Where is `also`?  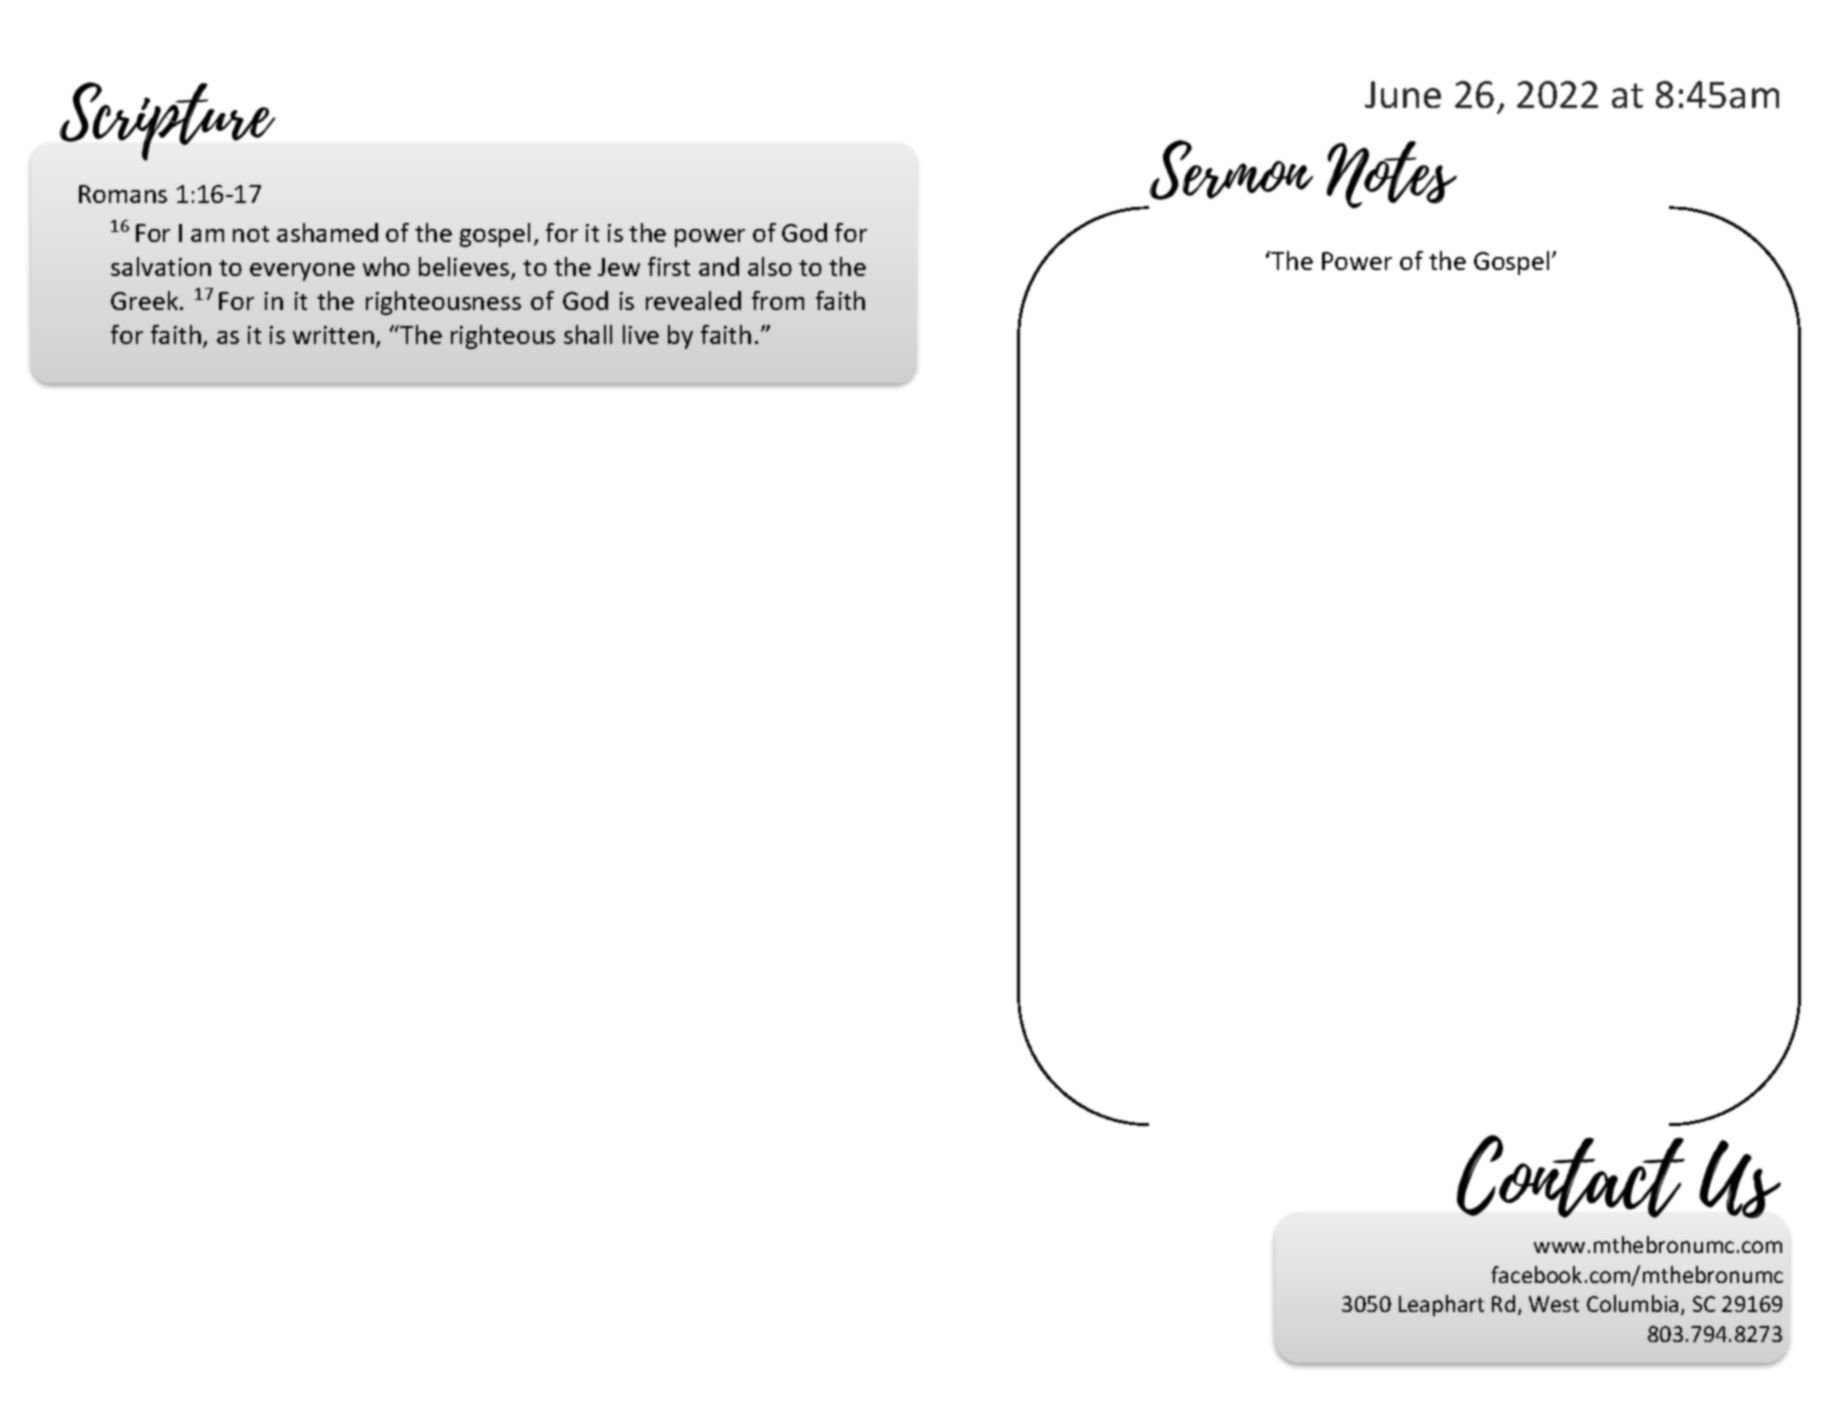 also is located at coordinates (770, 266).
